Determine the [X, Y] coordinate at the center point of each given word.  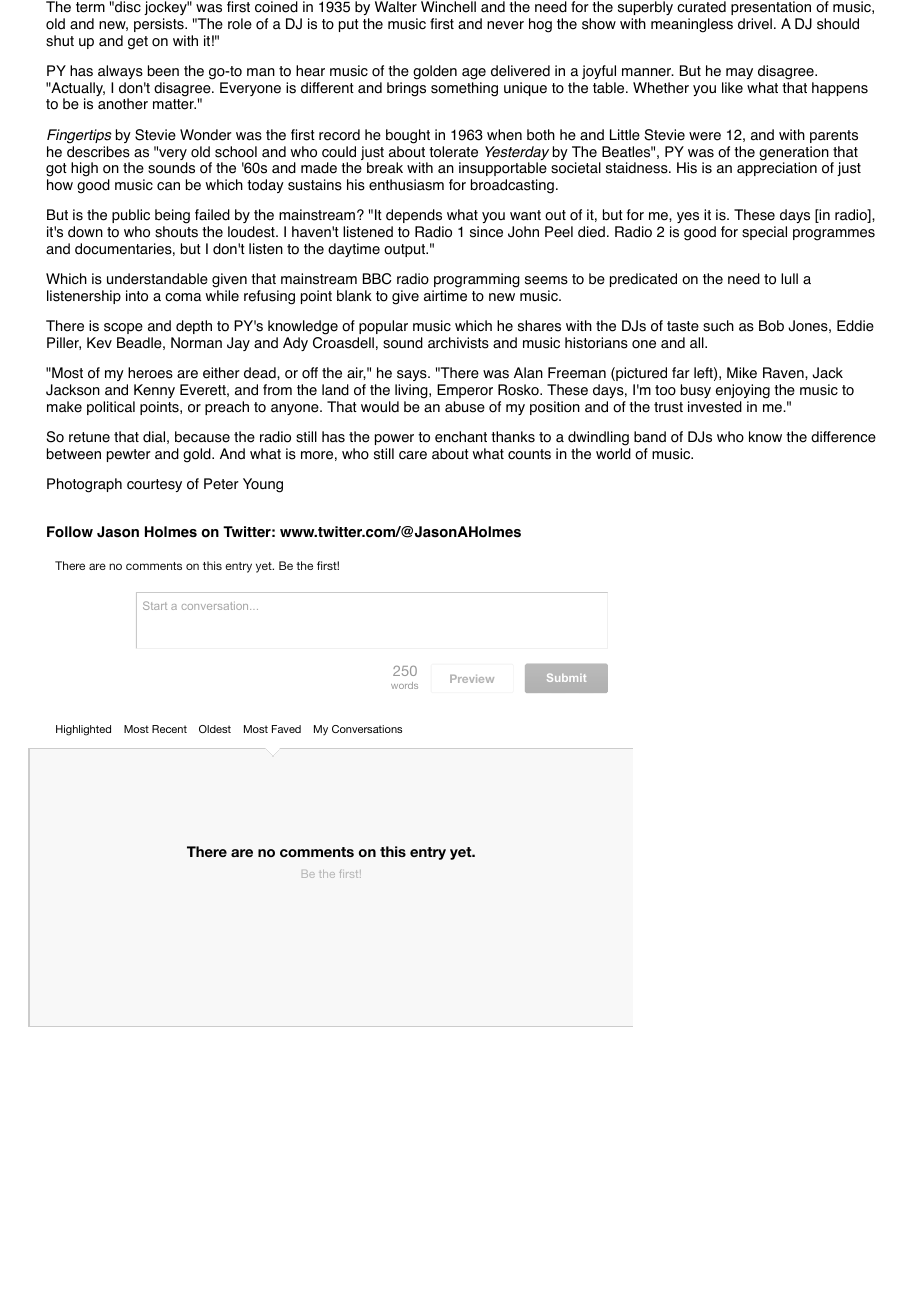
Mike [742, 373]
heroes [150, 373]
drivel [755, 24]
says [412, 377]
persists [160, 25]
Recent [169, 729]
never [505, 25]
